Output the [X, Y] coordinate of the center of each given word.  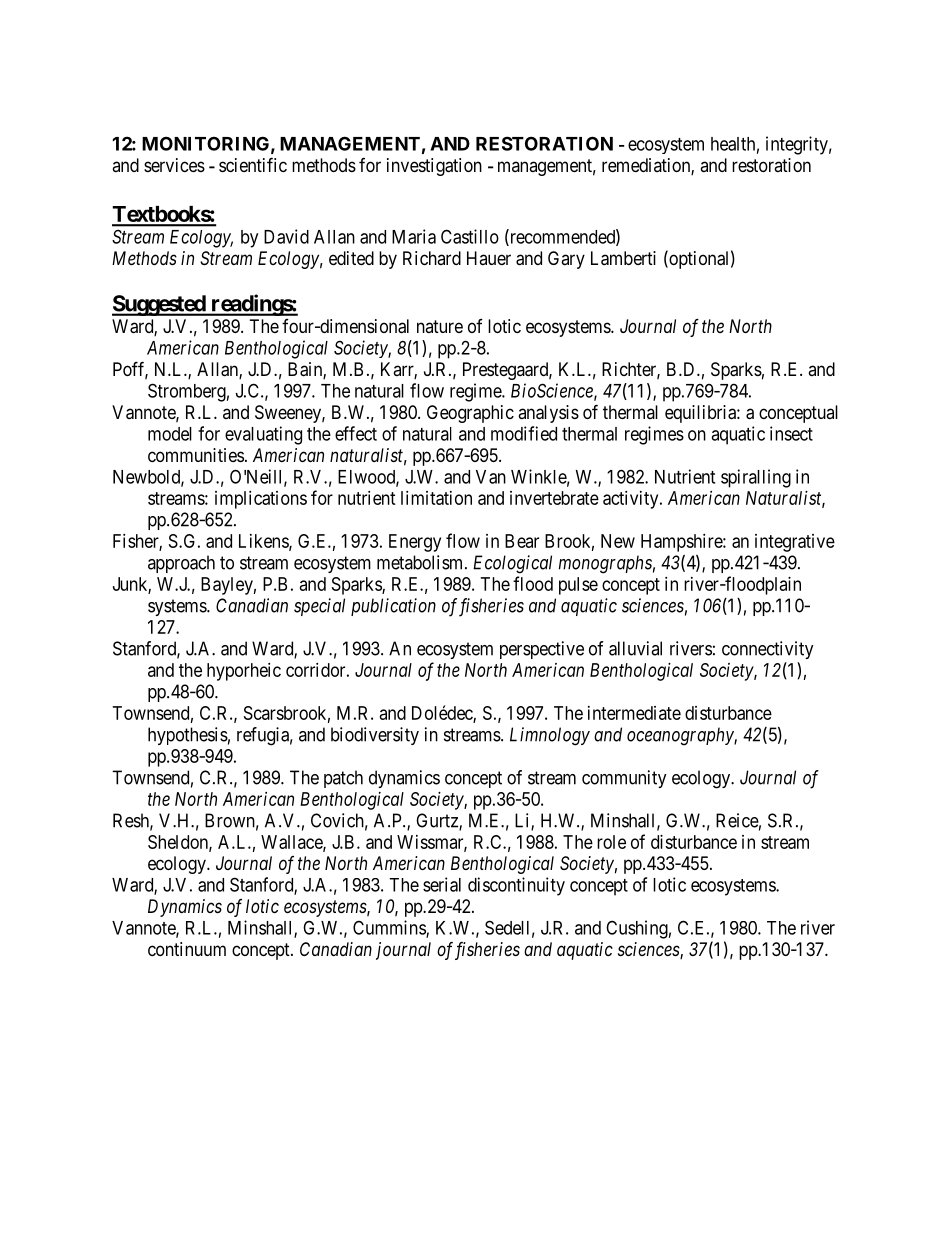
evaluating [263, 435]
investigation [434, 167]
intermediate [634, 713]
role [611, 842]
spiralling [756, 478]
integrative [795, 543]
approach [181, 564]
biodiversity [375, 736]
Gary [566, 260]
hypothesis [188, 736]
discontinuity [516, 886]
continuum [187, 949]
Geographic [470, 414]
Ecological [512, 564]
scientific [253, 164]
